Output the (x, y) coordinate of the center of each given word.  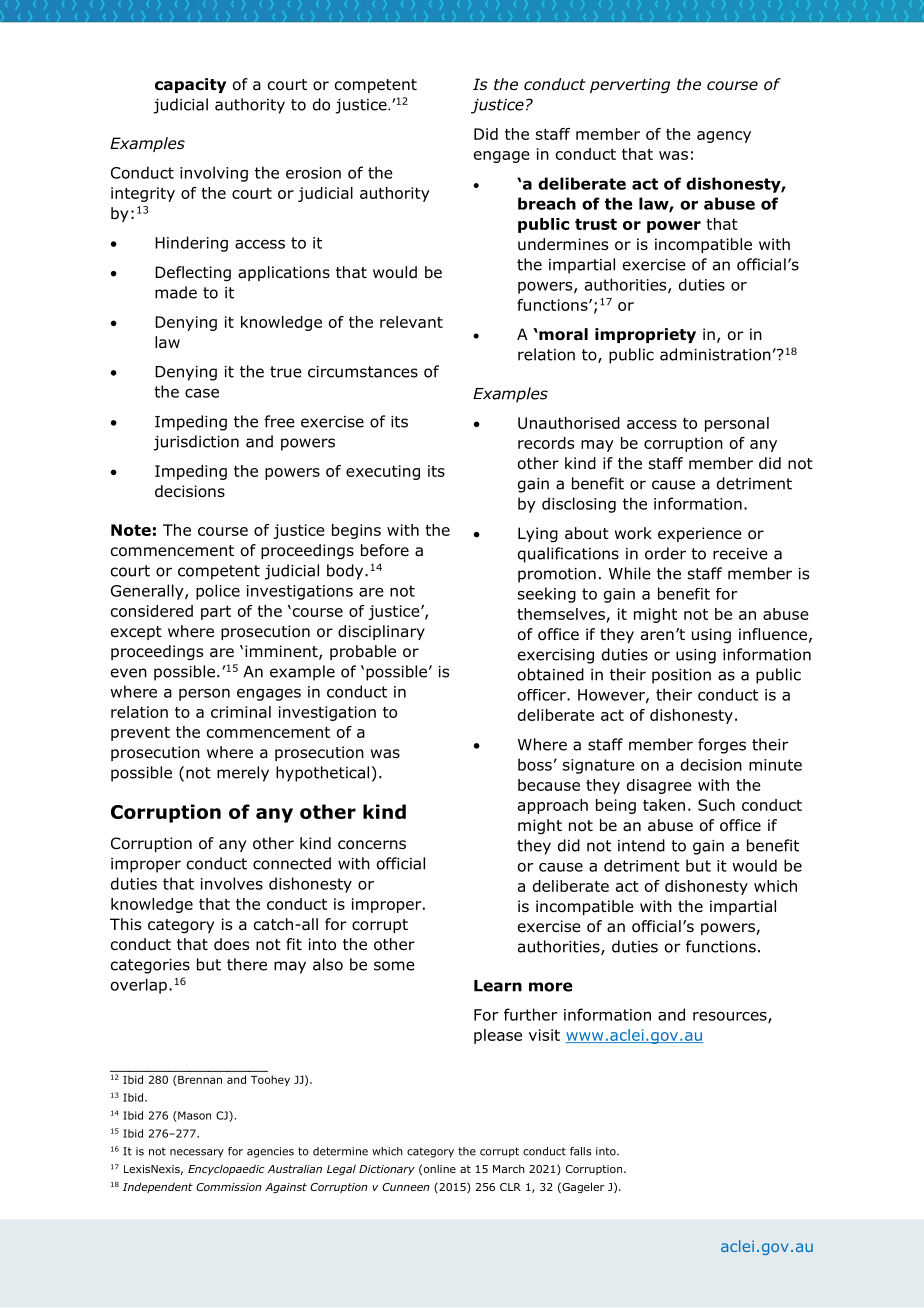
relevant (411, 322)
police (218, 592)
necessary (197, 1153)
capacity (190, 85)
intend (641, 845)
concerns (372, 845)
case (202, 393)
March (509, 1168)
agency (724, 137)
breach (547, 203)
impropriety (645, 335)
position (681, 676)
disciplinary (381, 632)
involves (232, 883)
